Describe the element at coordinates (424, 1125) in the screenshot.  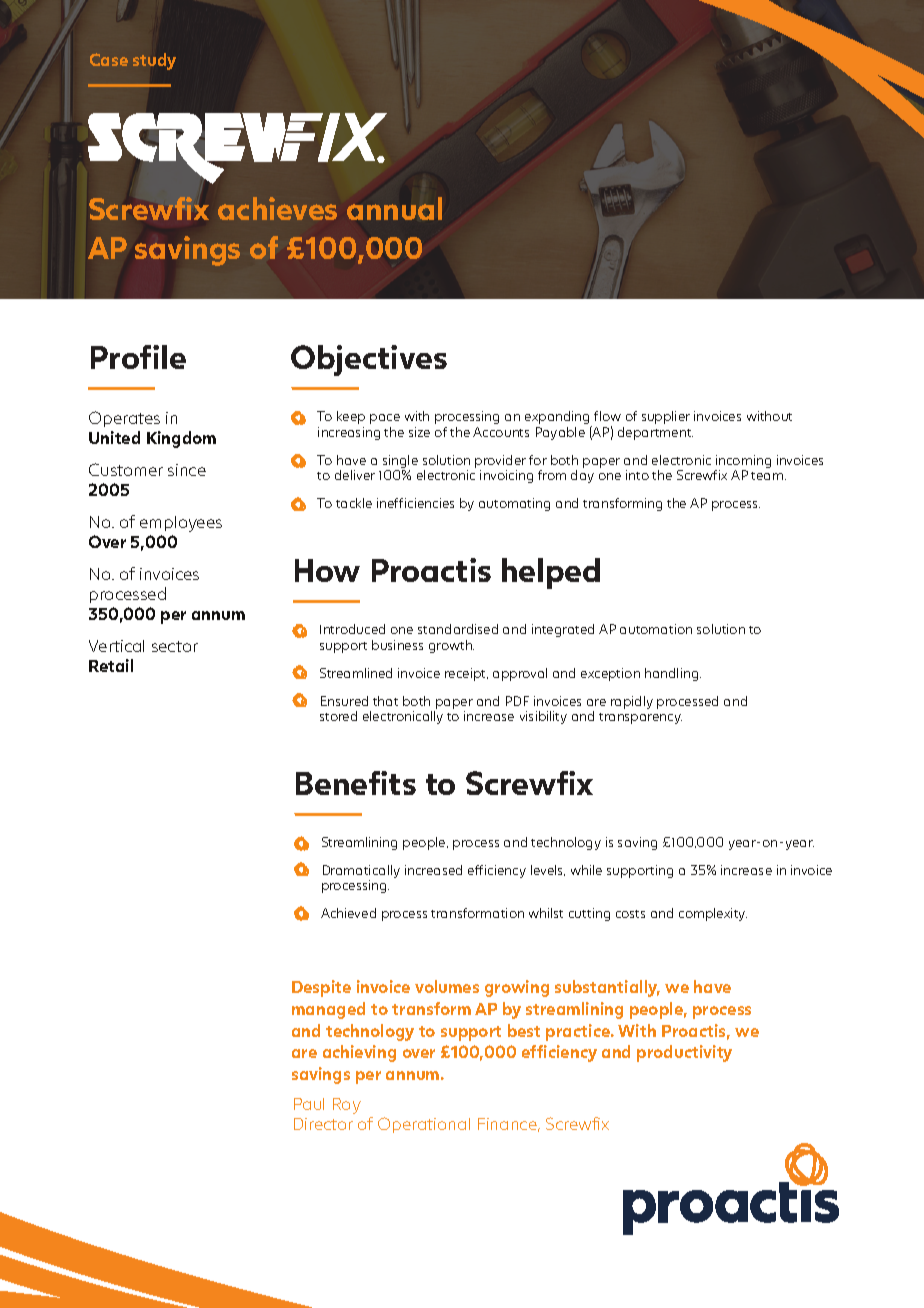
I see `Operational` at that location.
